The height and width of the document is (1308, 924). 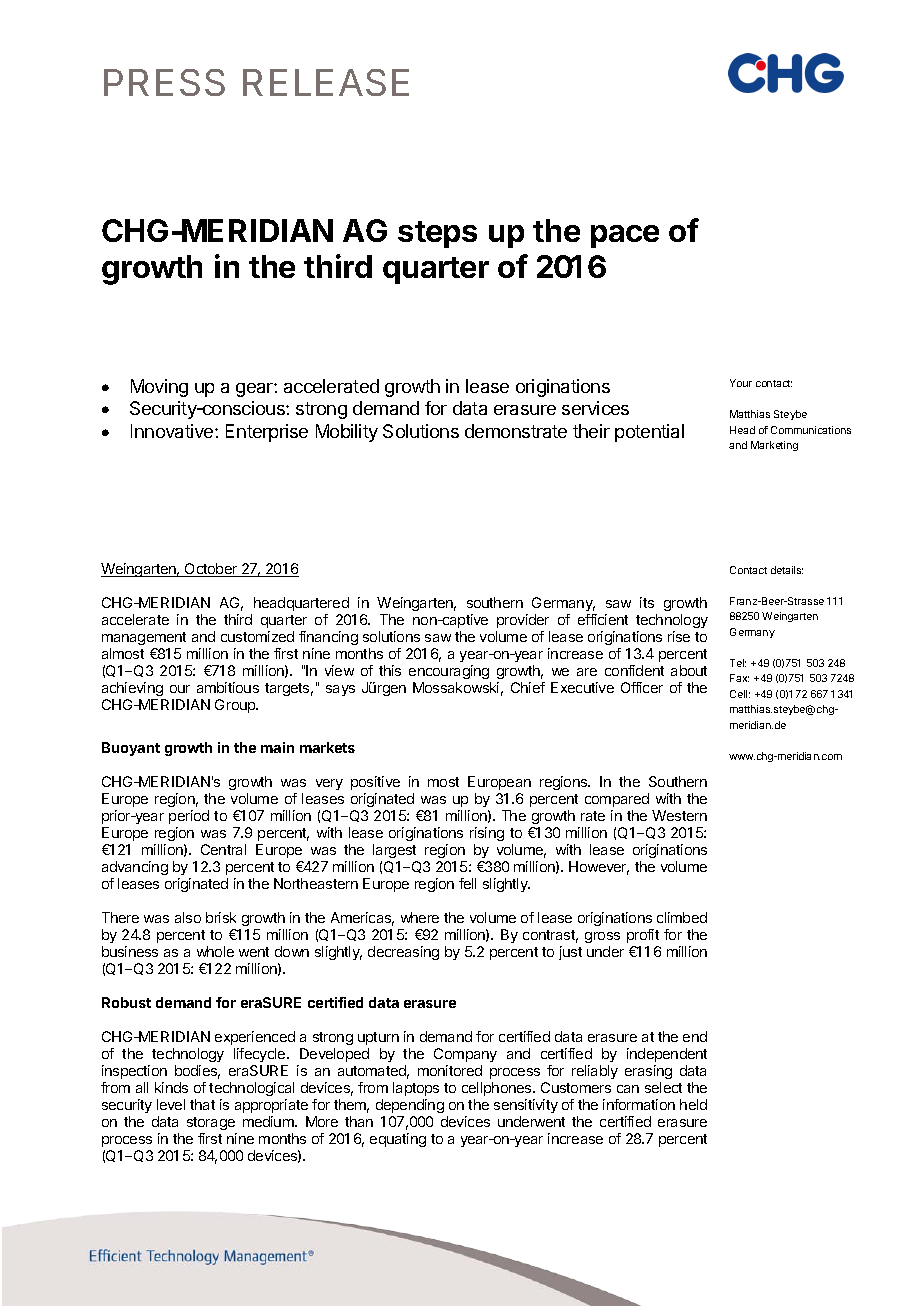 I want to click on Western, so click(x=679, y=815).
